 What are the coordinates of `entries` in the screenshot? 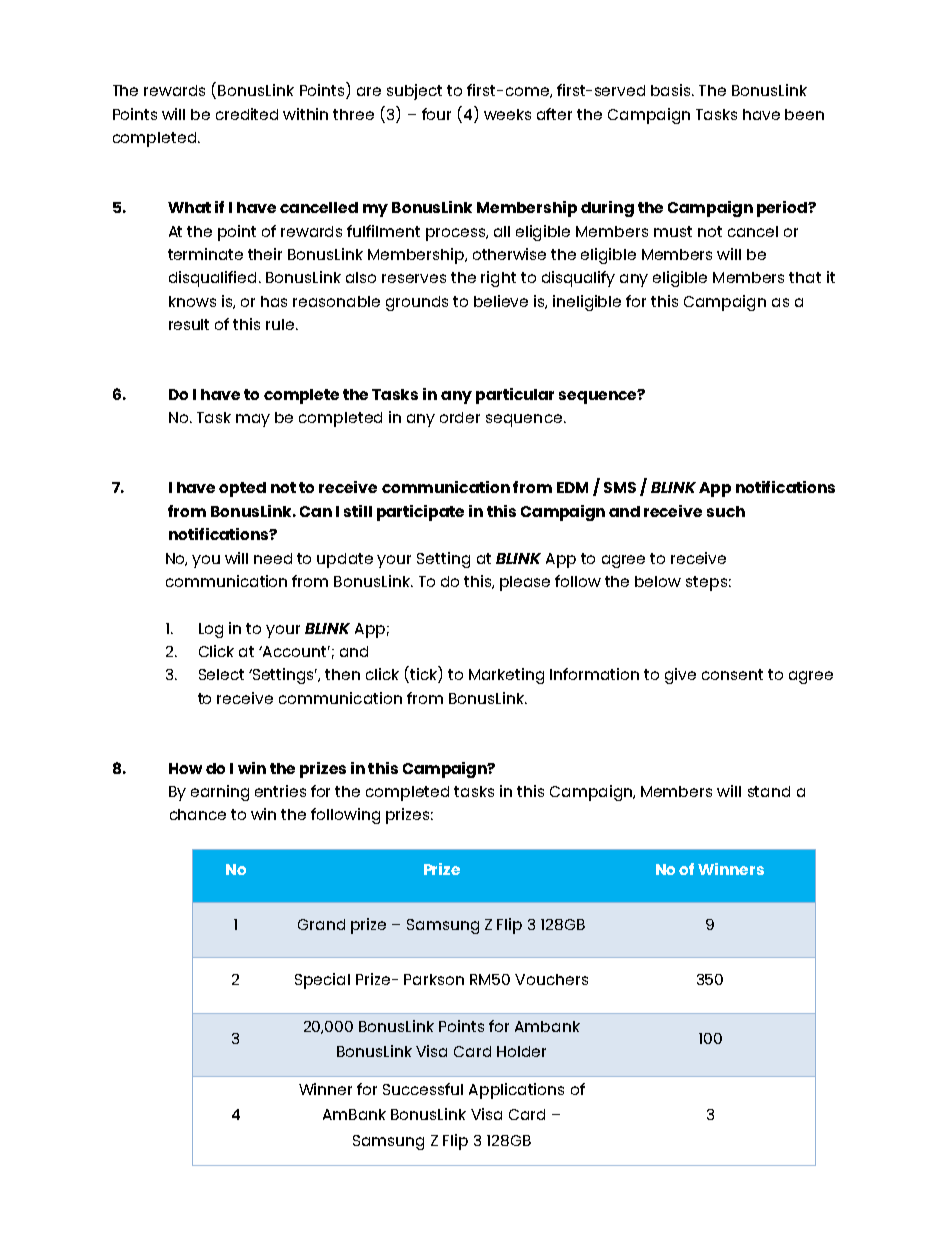 It's located at (280, 791).
